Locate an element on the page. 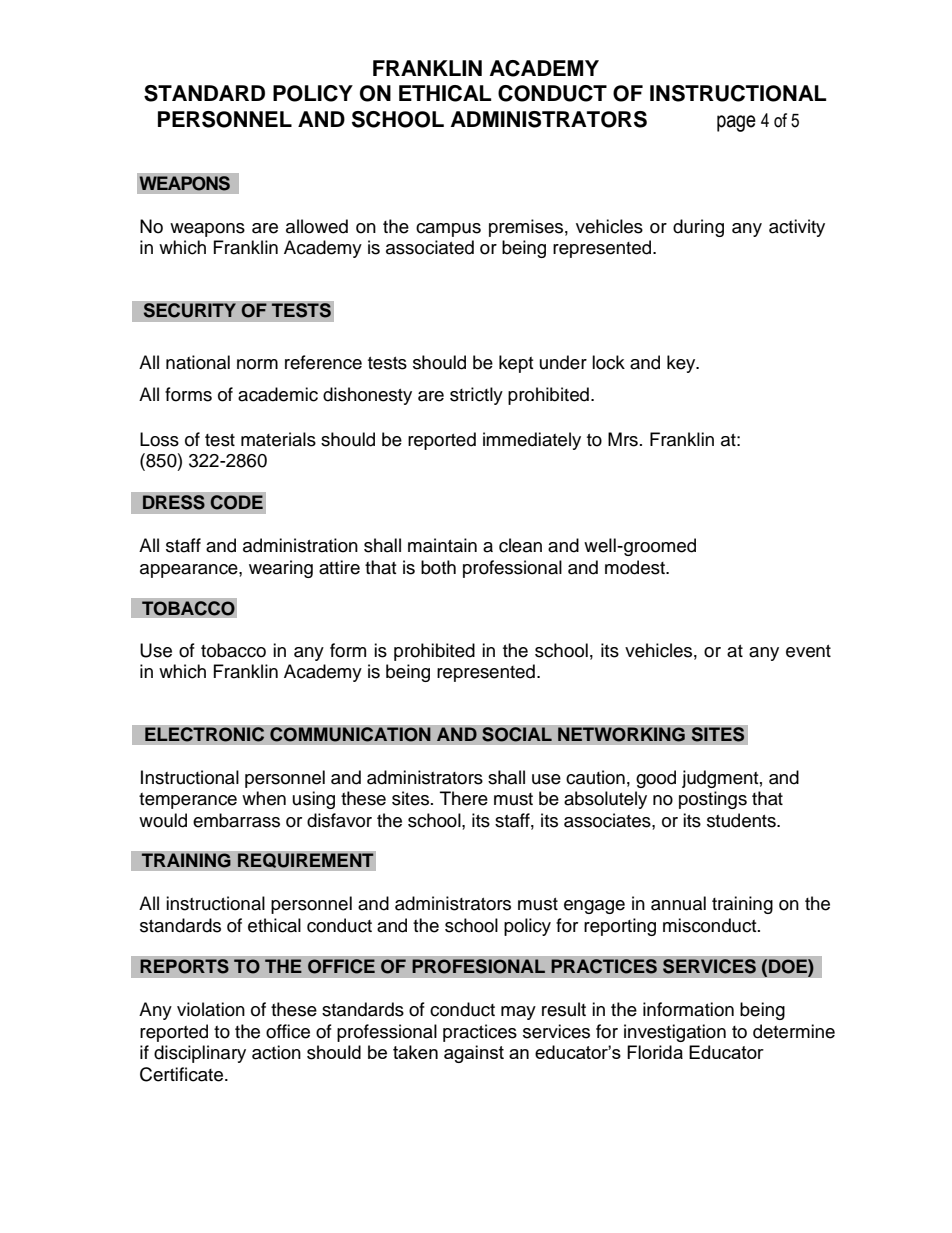 This image has height=1233, width=952. modest is located at coordinates (636, 567).
